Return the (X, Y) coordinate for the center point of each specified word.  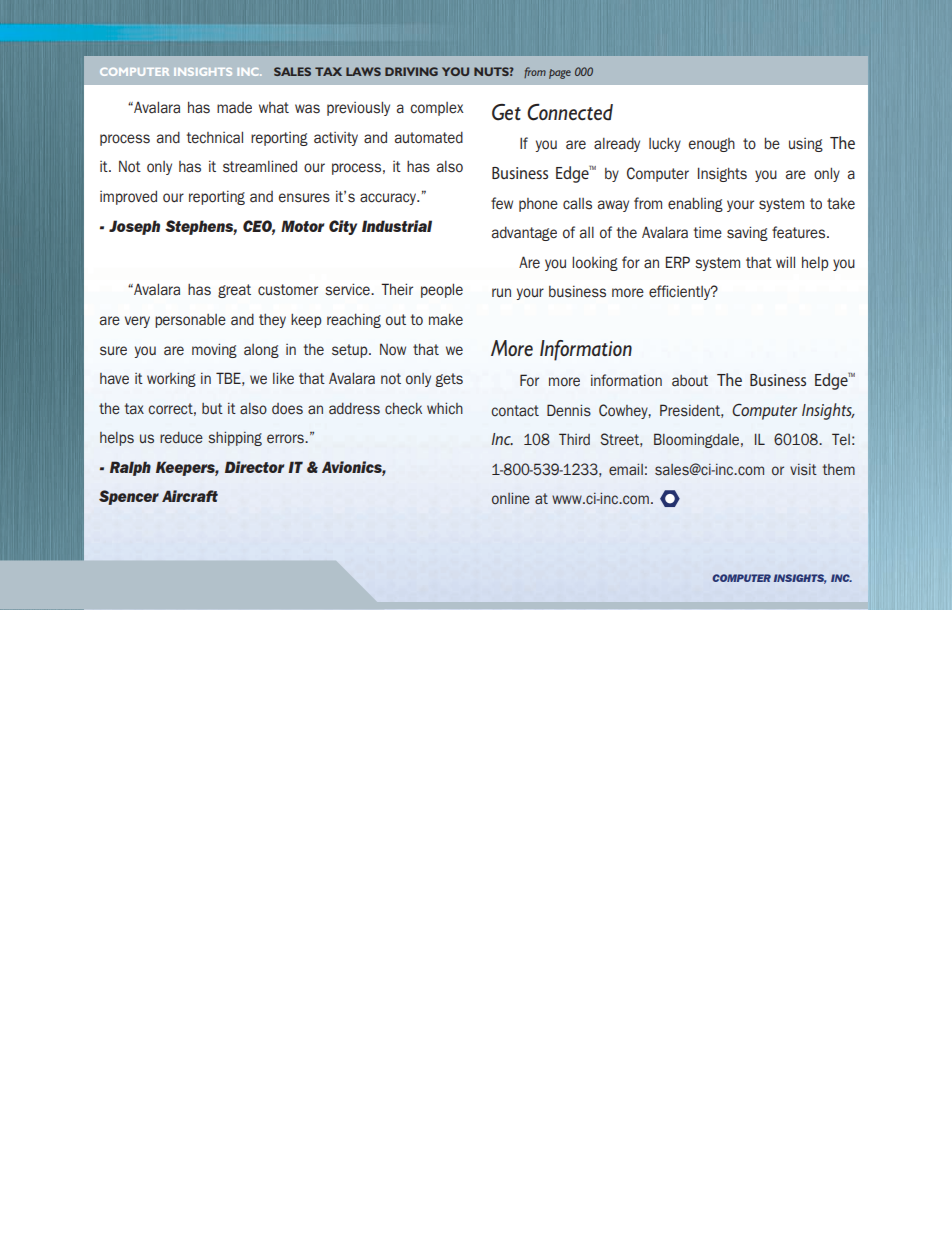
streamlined (260, 166)
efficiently (681, 292)
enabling (695, 204)
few (502, 203)
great (234, 291)
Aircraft (190, 496)
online (511, 498)
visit (803, 469)
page (560, 74)
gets (449, 380)
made (234, 108)
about (690, 381)
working (171, 379)
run (501, 292)
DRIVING (411, 71)
